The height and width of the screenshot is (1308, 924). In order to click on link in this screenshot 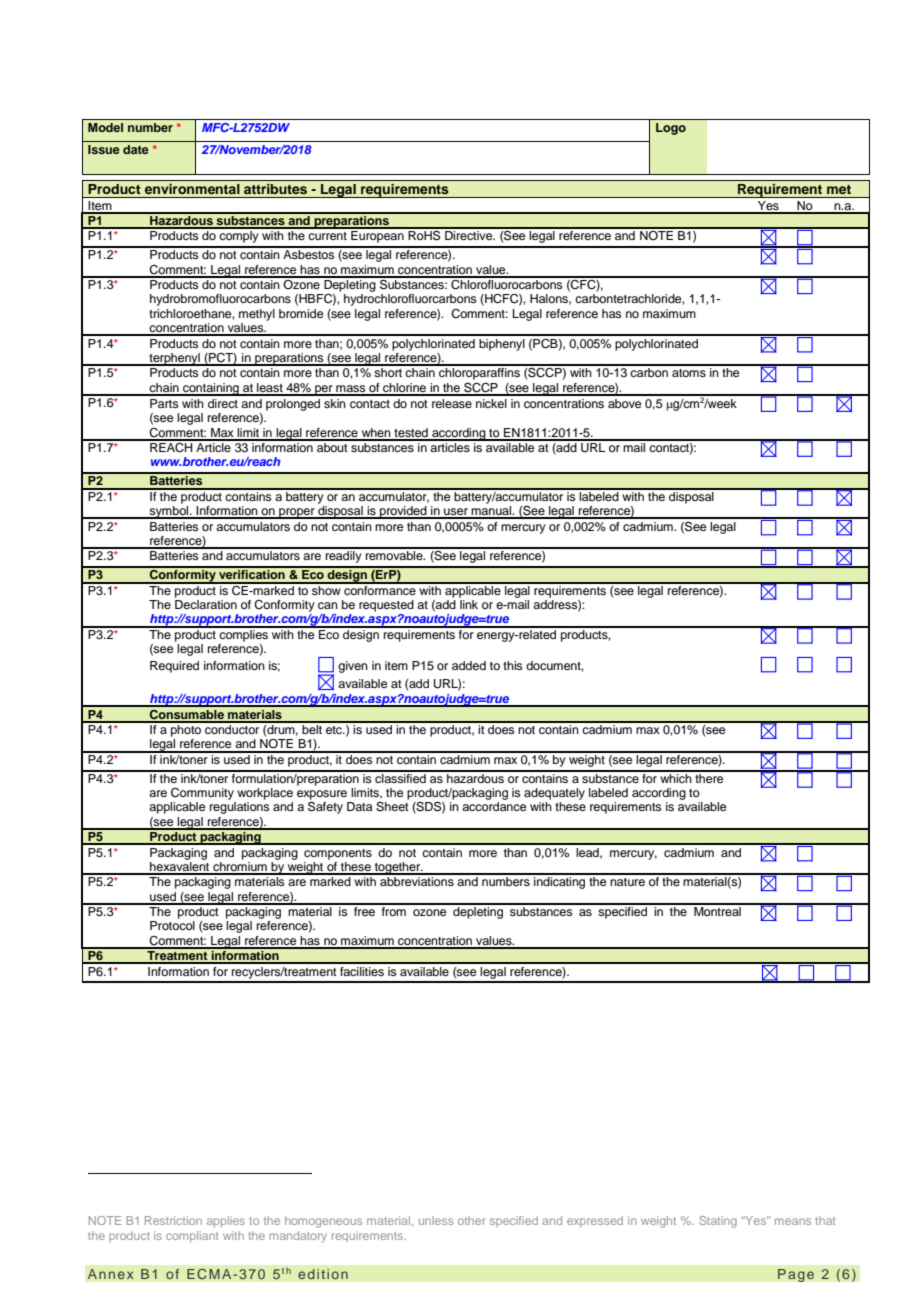, I will do `click(469, 604)`.
